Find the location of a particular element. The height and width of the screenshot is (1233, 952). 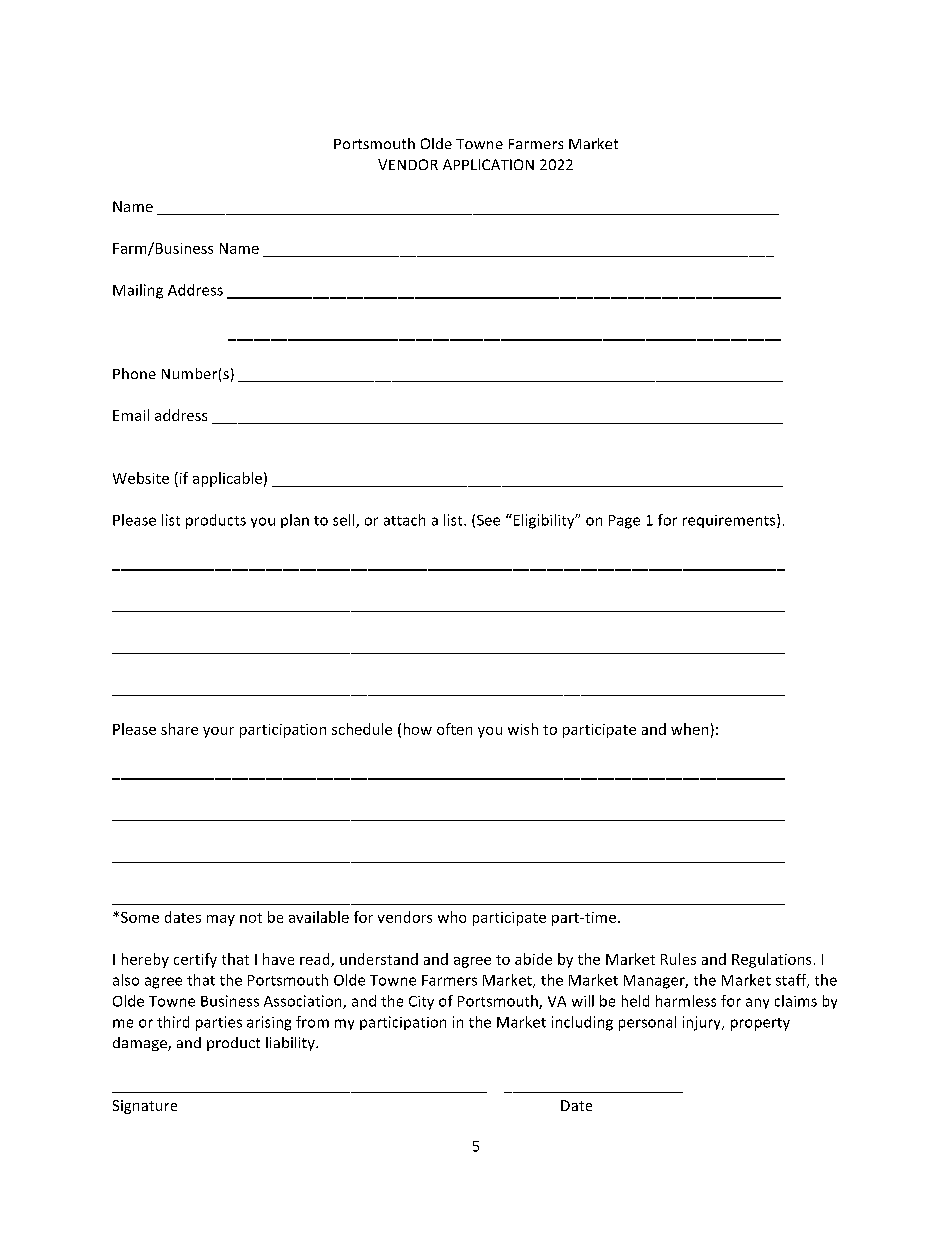

City is located at coordinates (421, 1003).
